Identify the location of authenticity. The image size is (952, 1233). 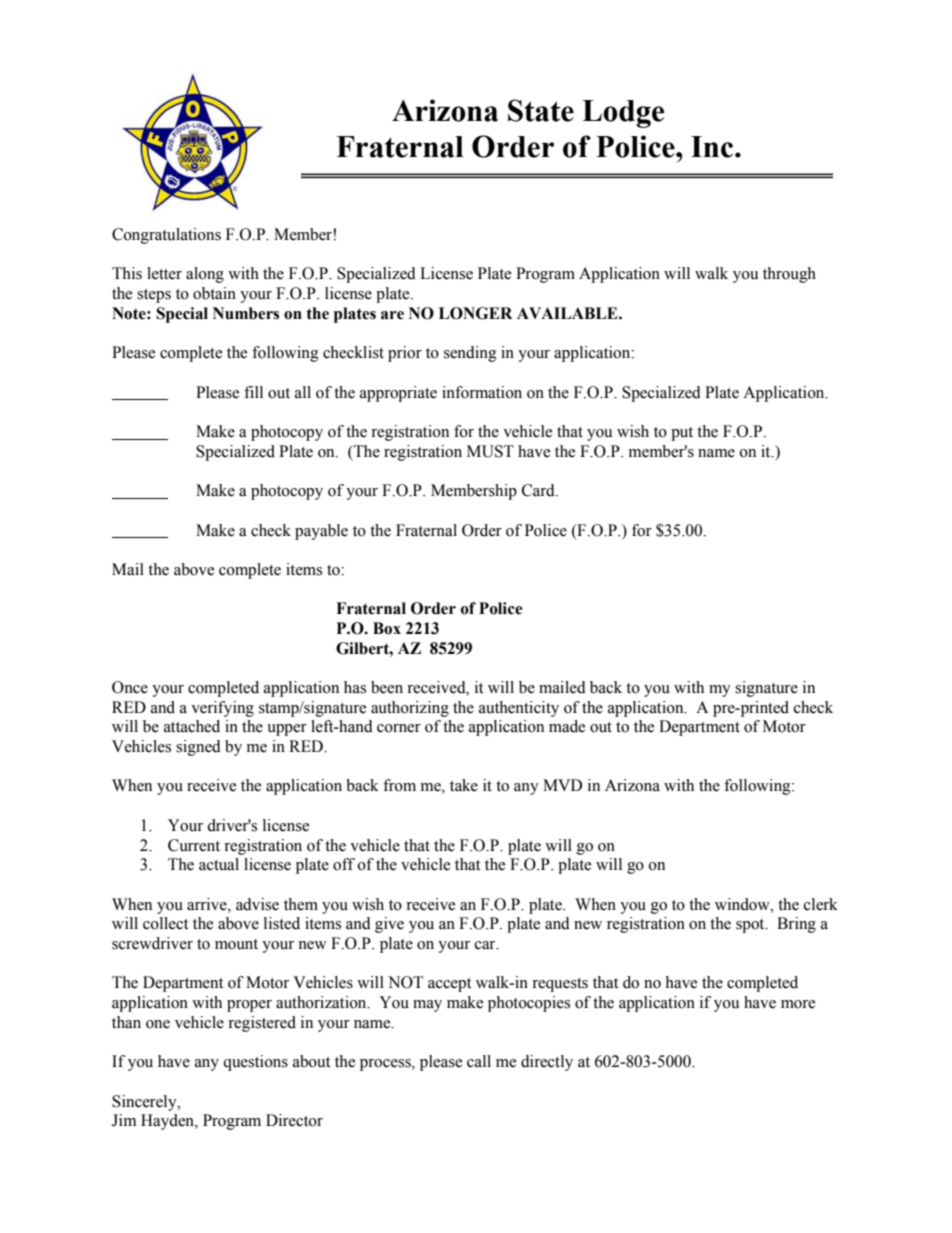
(519, 709).
